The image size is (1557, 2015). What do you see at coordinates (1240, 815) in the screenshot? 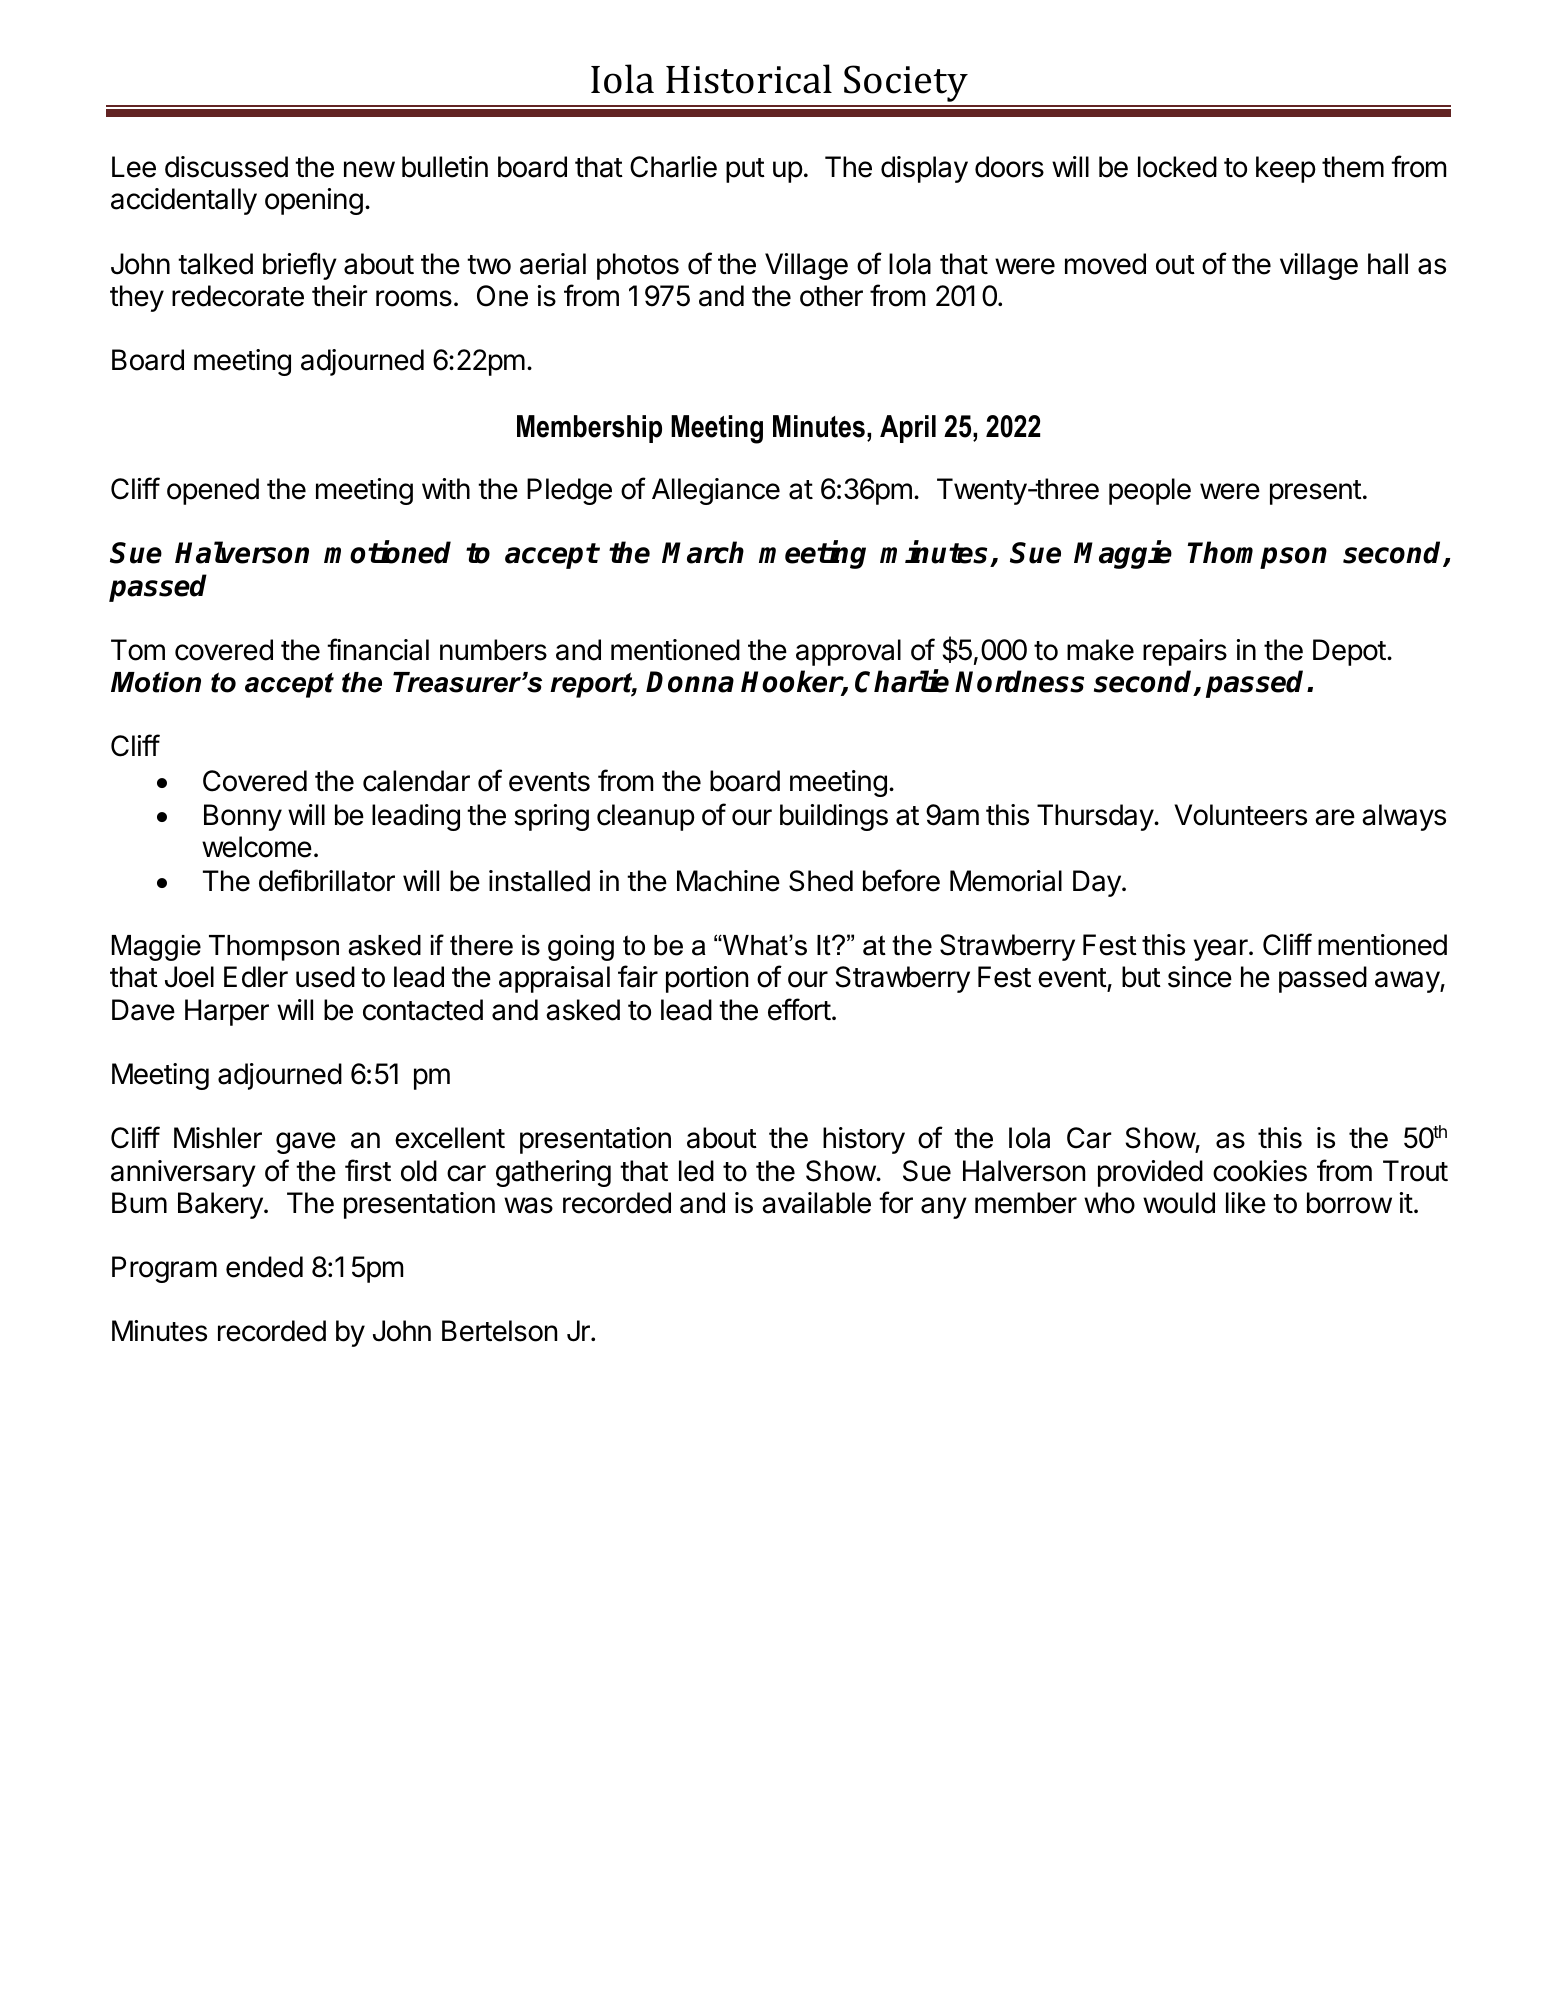
I see `Volunteers` at bounding box center [1240, 815].
